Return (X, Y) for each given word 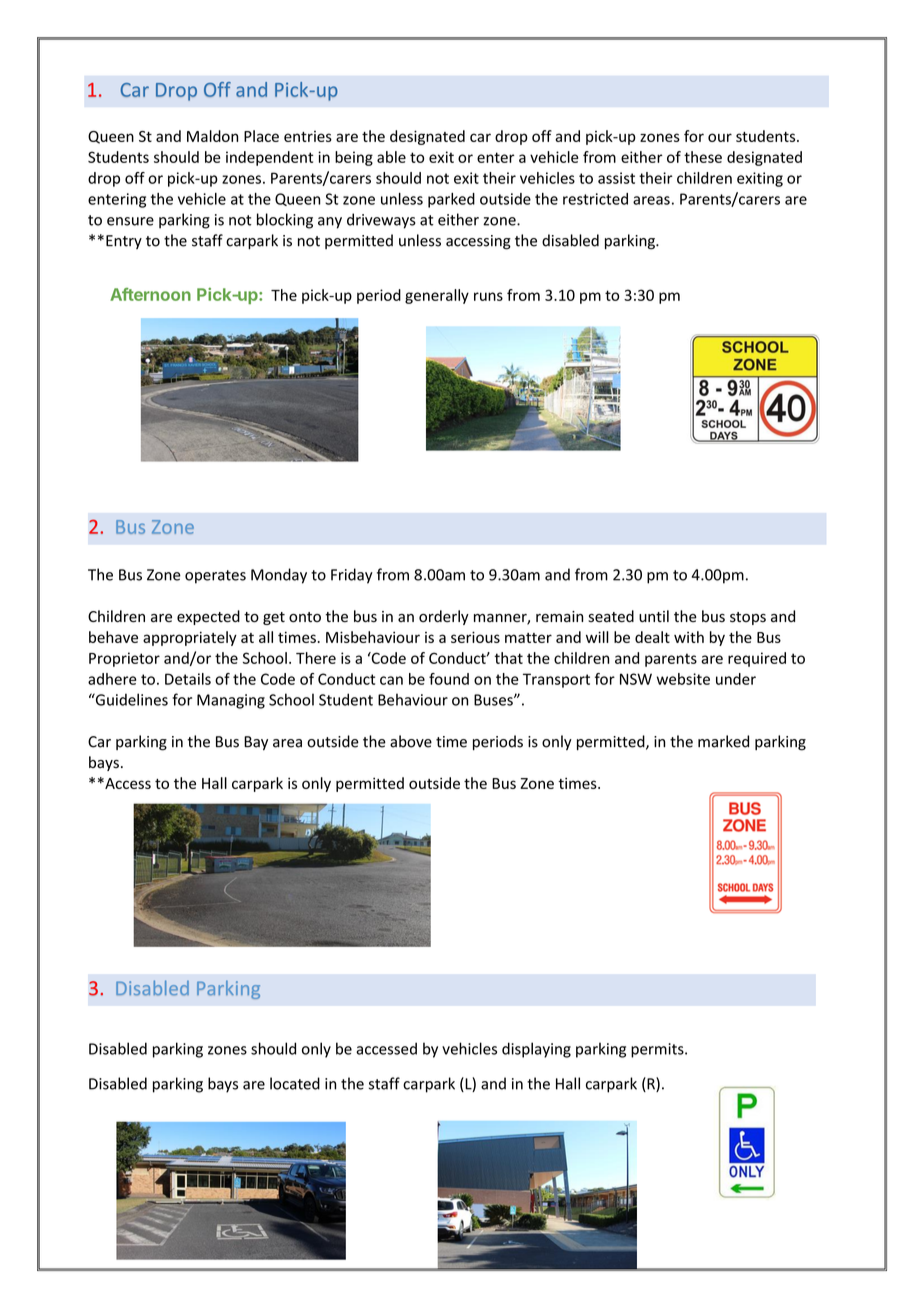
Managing (231, 701)
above (411, 741)
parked (451, 200)
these (703, 157)
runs (488, 296)
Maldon (212, 136)
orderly (444, 617)
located (295, 1083)
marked (723, 741)
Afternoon (150, 294)
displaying (536, 1050)
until (654, 616)
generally (437, 296)
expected (208, 617)
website (683, 679)
